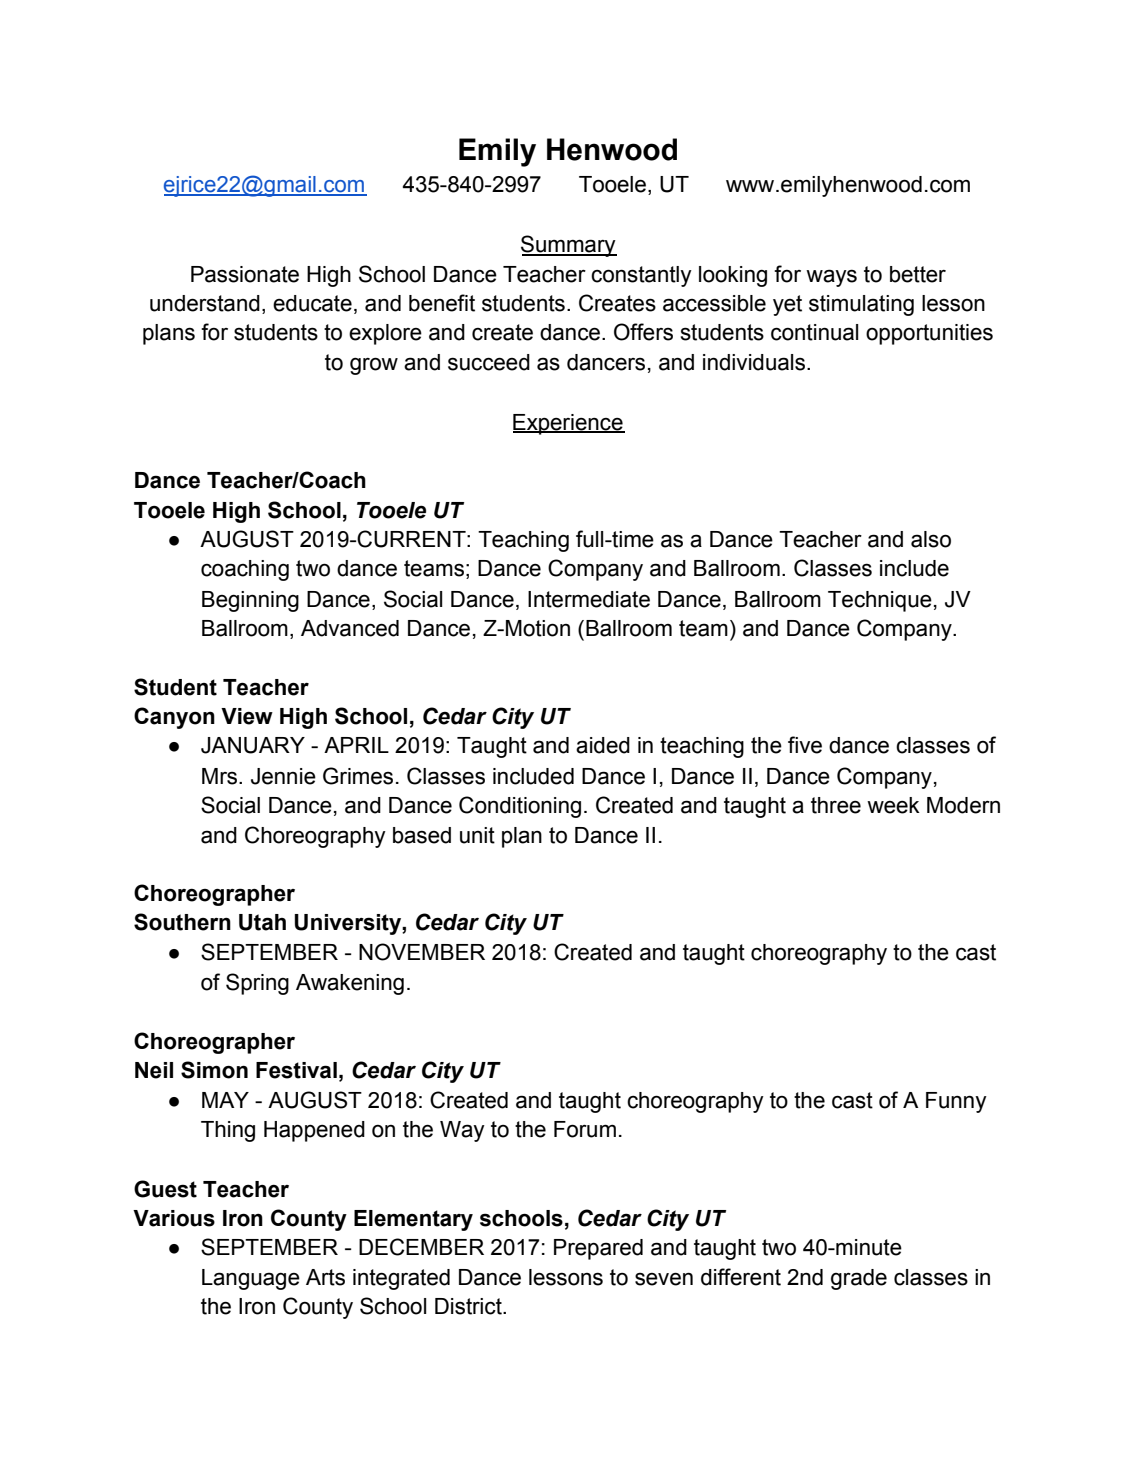 This screenshot has width=1138, height=1473. I want to click on Language, so click(251, 1279).
